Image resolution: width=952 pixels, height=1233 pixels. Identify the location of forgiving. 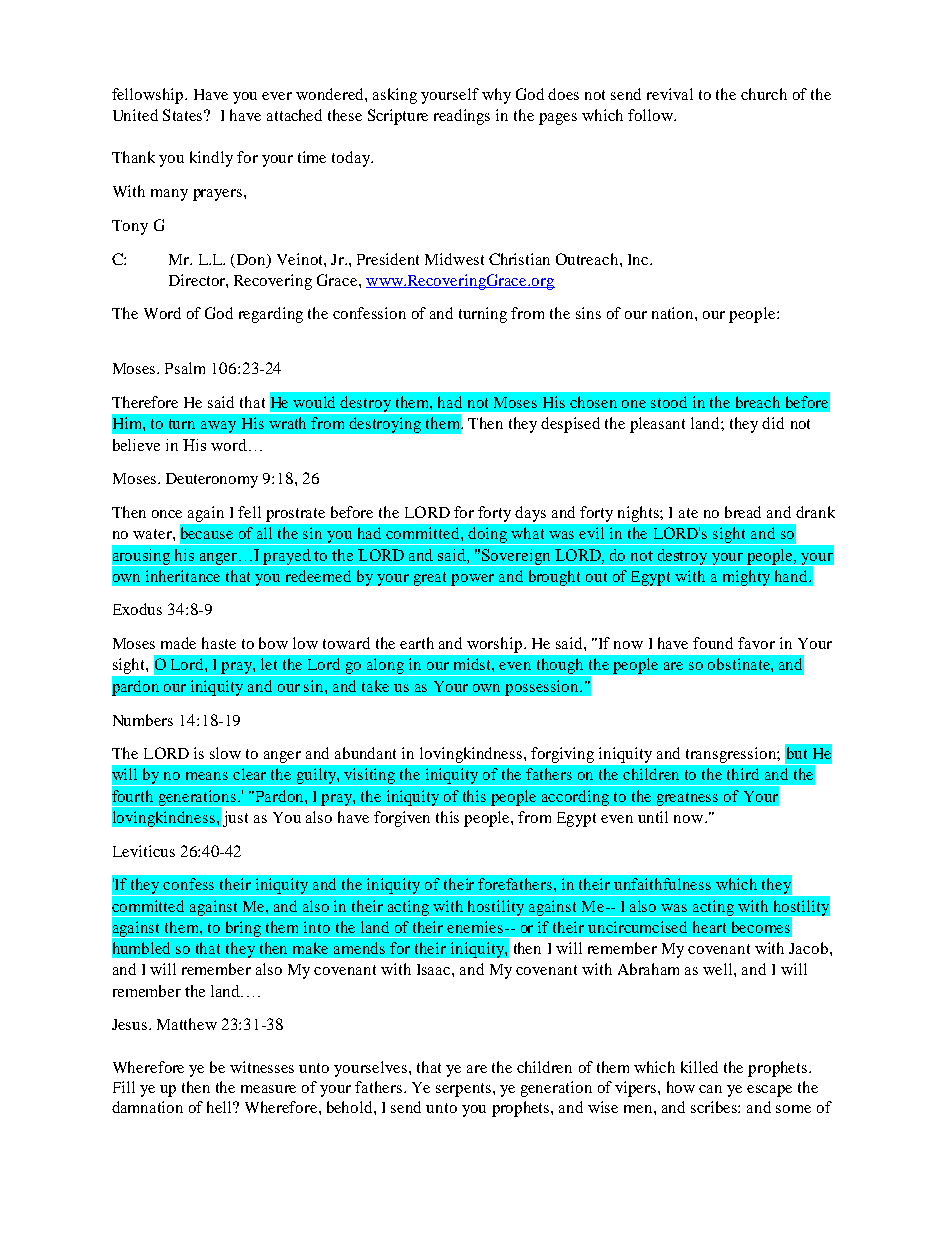
(562, 755).
